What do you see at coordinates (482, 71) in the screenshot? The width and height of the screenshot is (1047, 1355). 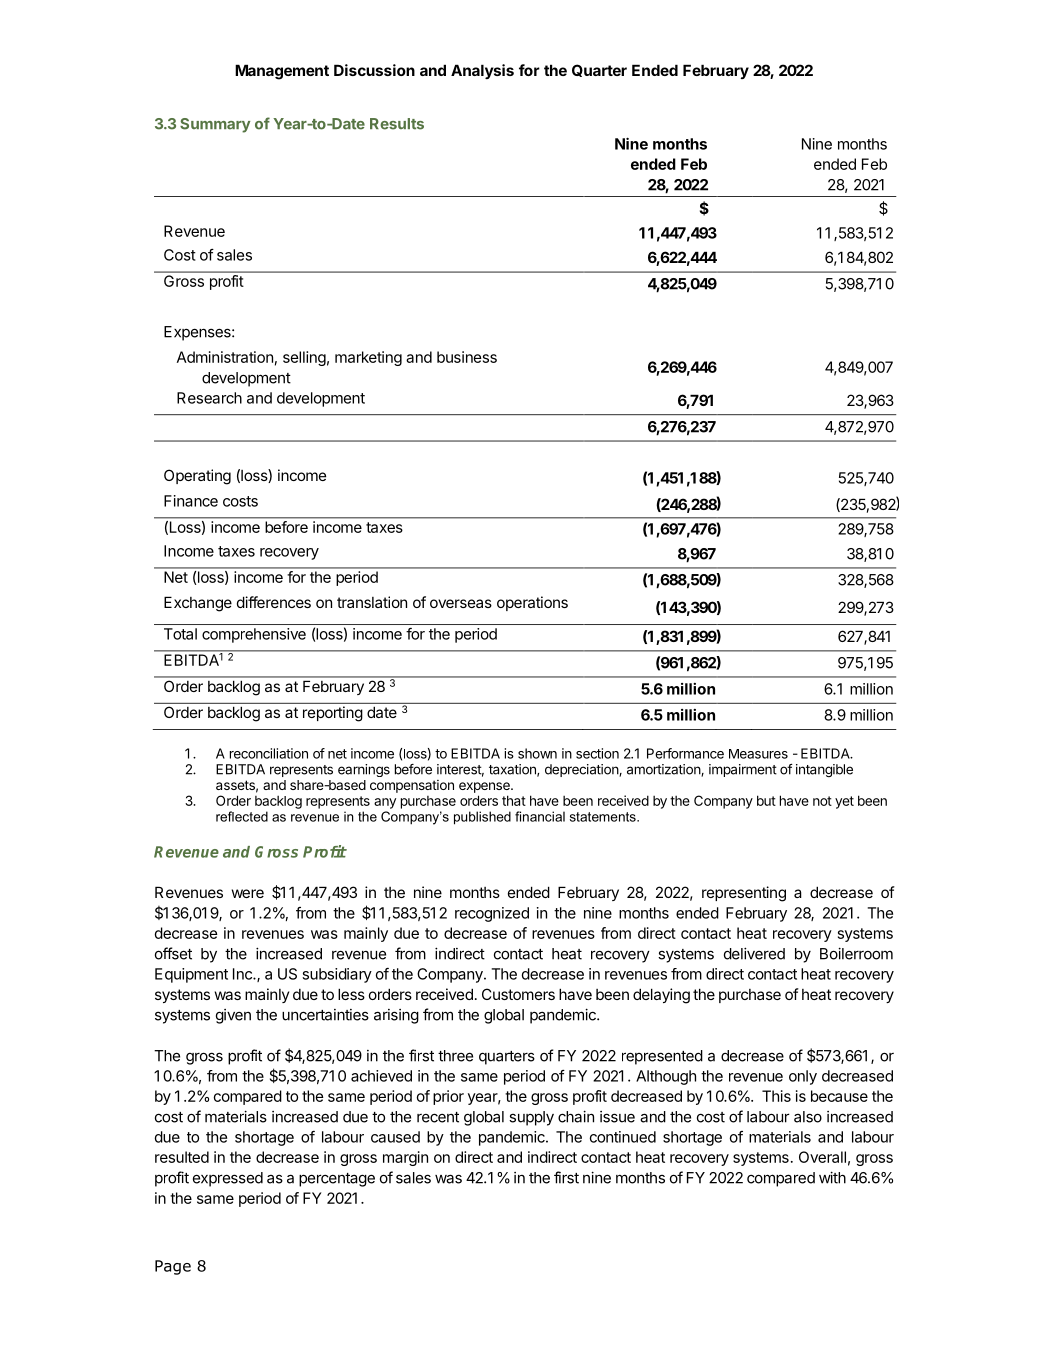 I see `Analysis` at bounding box center [482, 71].
